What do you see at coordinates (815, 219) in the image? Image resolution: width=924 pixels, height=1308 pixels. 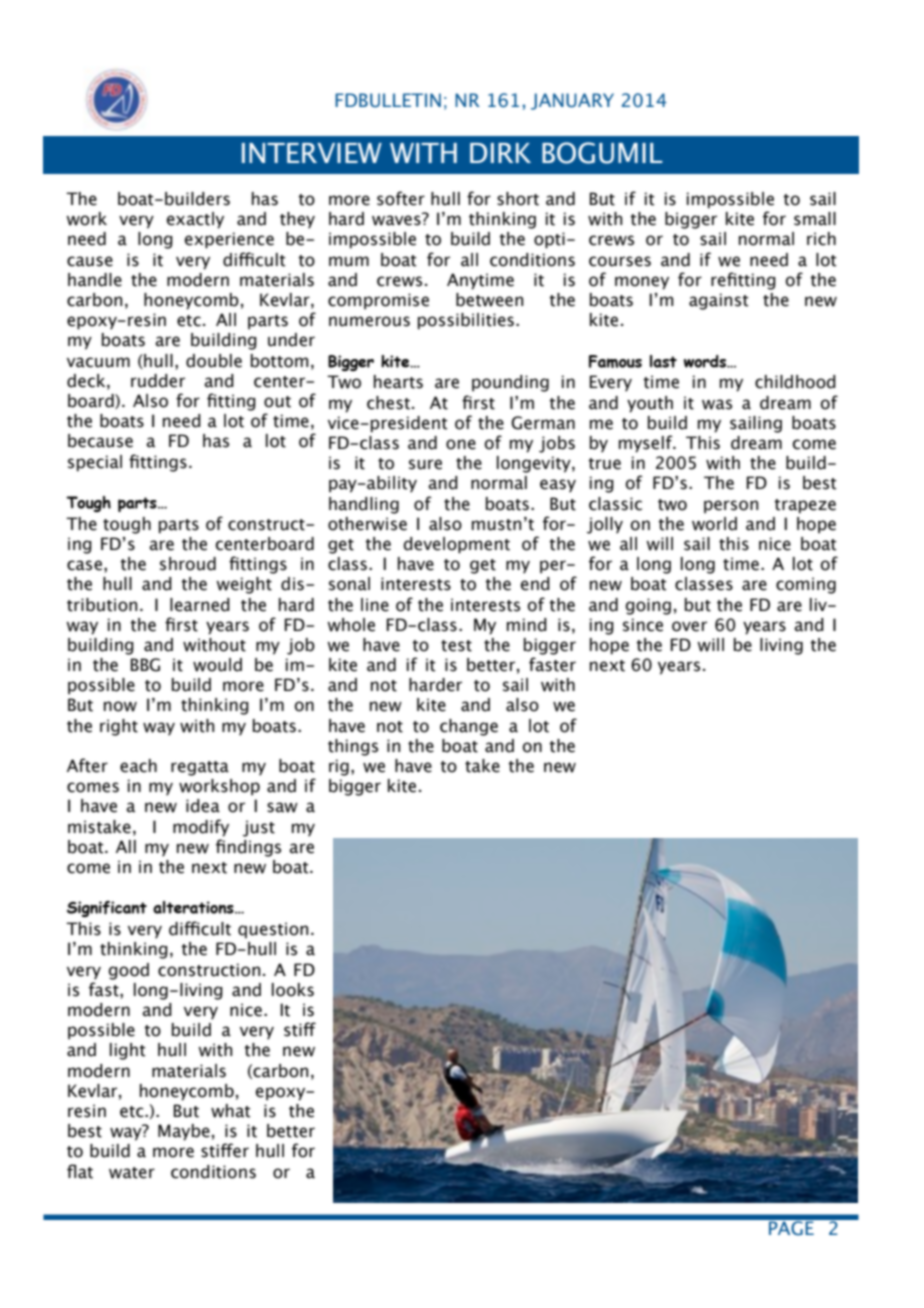 I see `small` at bounding box center [815, 219].
